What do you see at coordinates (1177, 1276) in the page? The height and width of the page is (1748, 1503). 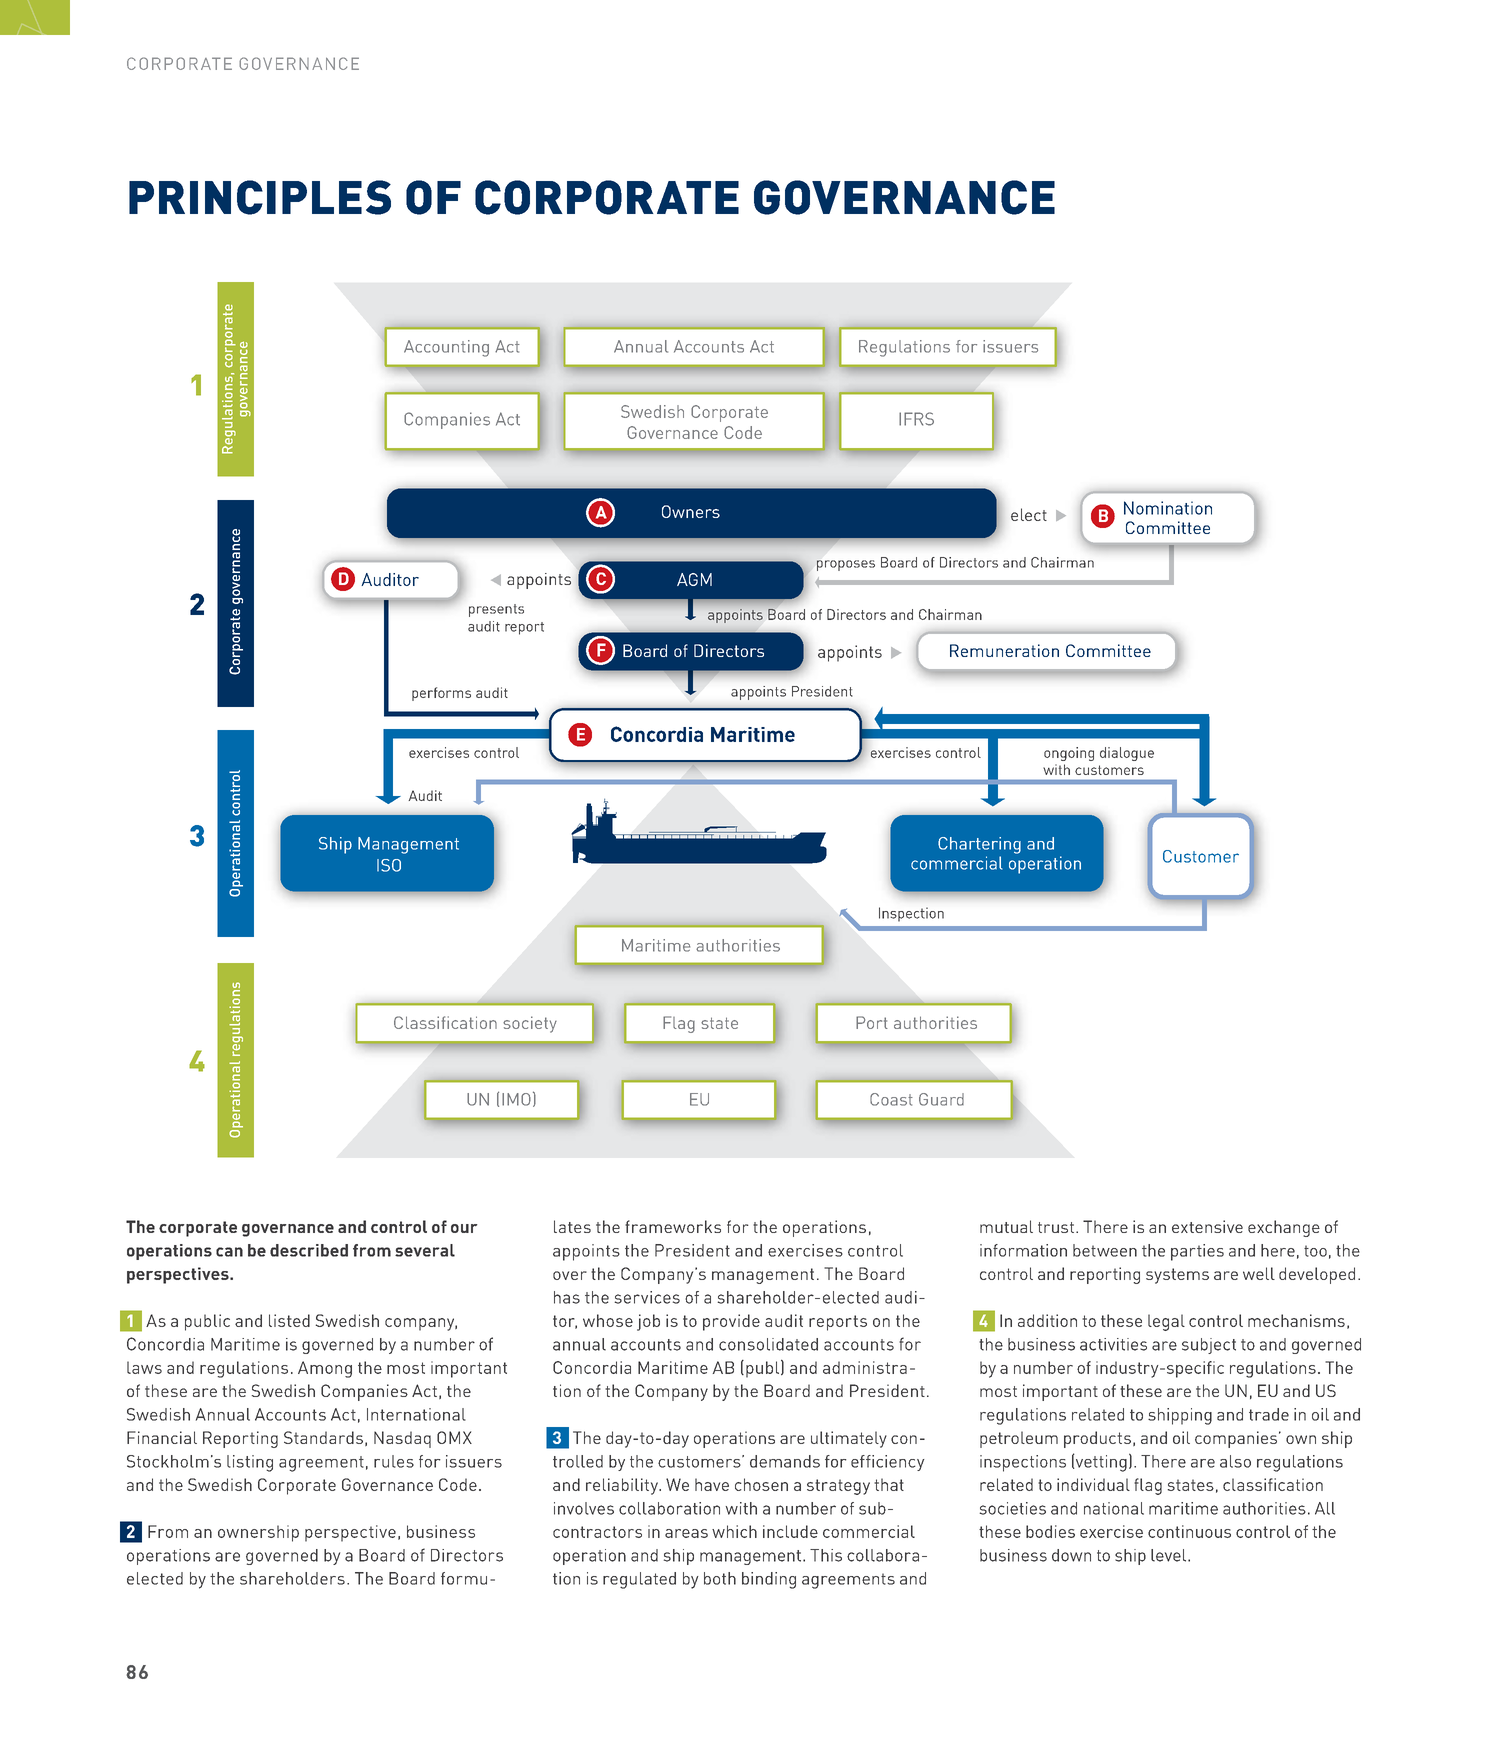 I see `systems` at bounding box center [1177, 1276].
